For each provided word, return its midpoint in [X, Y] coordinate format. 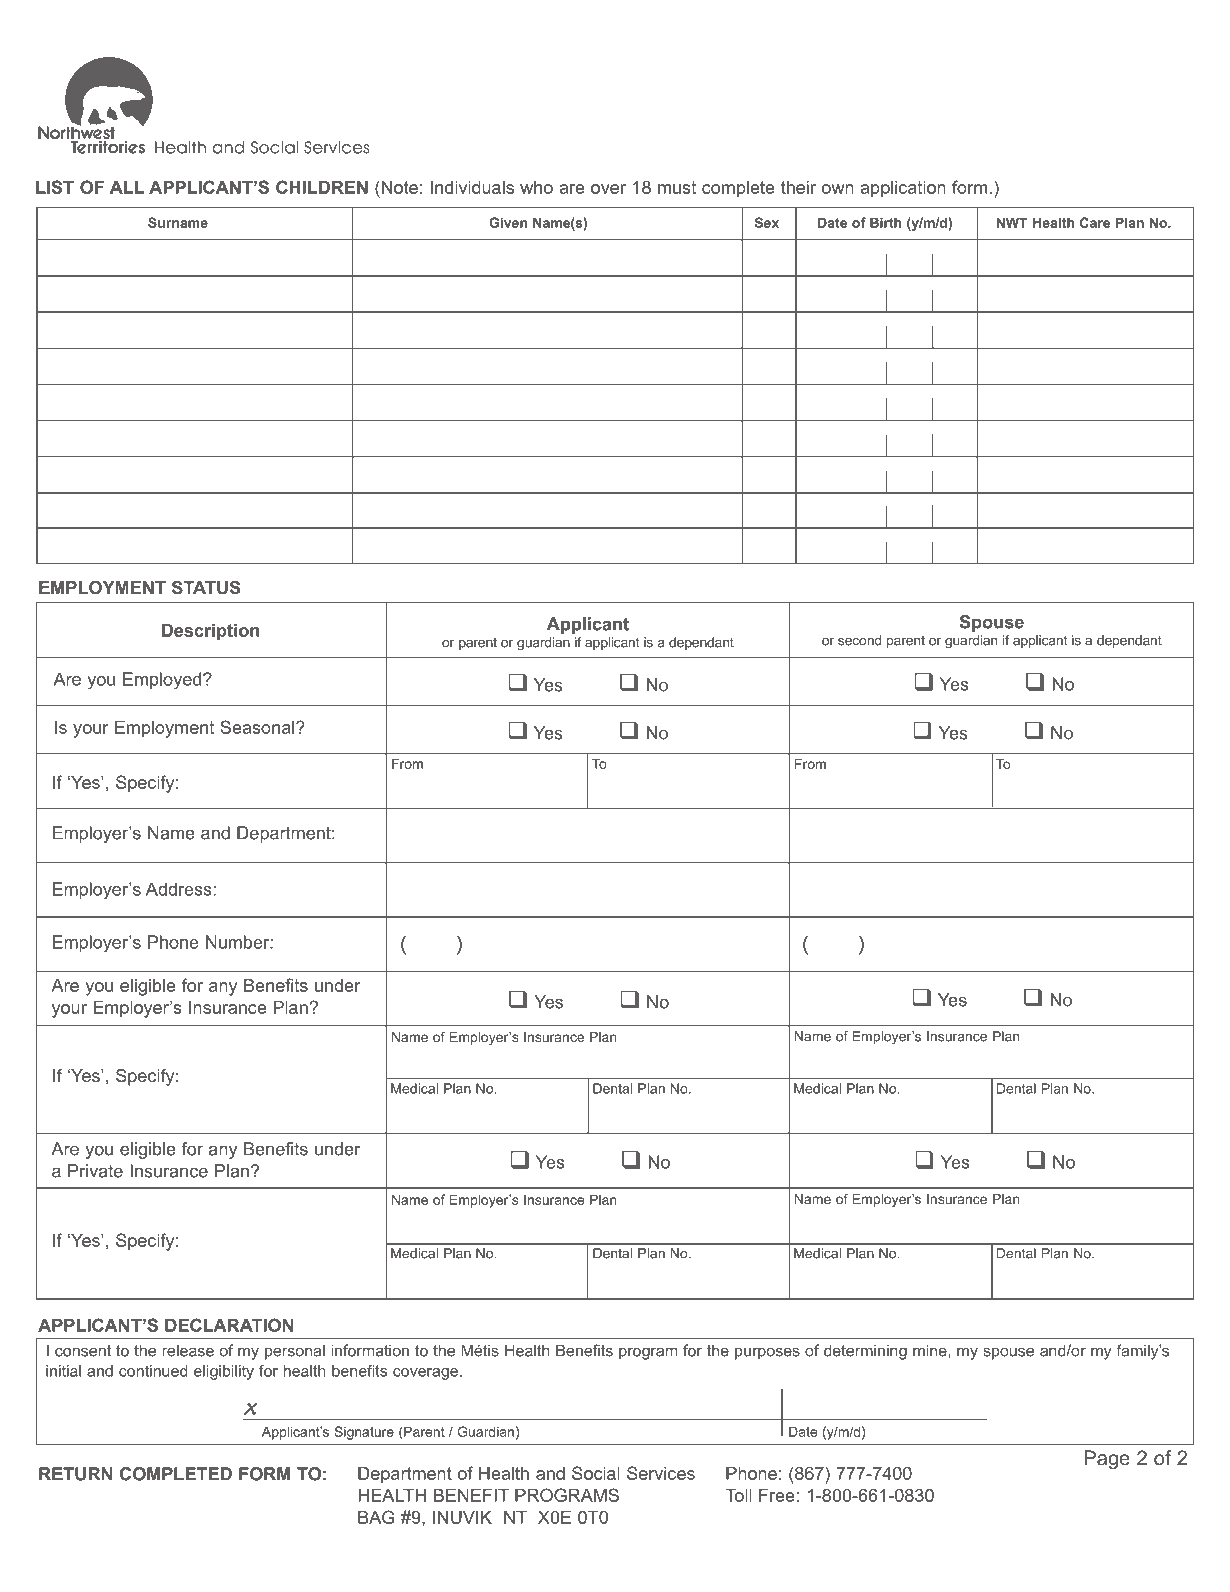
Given [508, 222]
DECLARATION [229, 1325]
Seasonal [257, 727]
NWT [1012, 222]
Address [179, 889]
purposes [767, 1353]
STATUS [206, 587]
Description [210, 632]
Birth [885, 222]
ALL [127, 187]
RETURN [75, 1474]
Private [95, 1171]
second [859, 640]
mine [931, 1350]
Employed [162, 681]
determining [865, 1352]
